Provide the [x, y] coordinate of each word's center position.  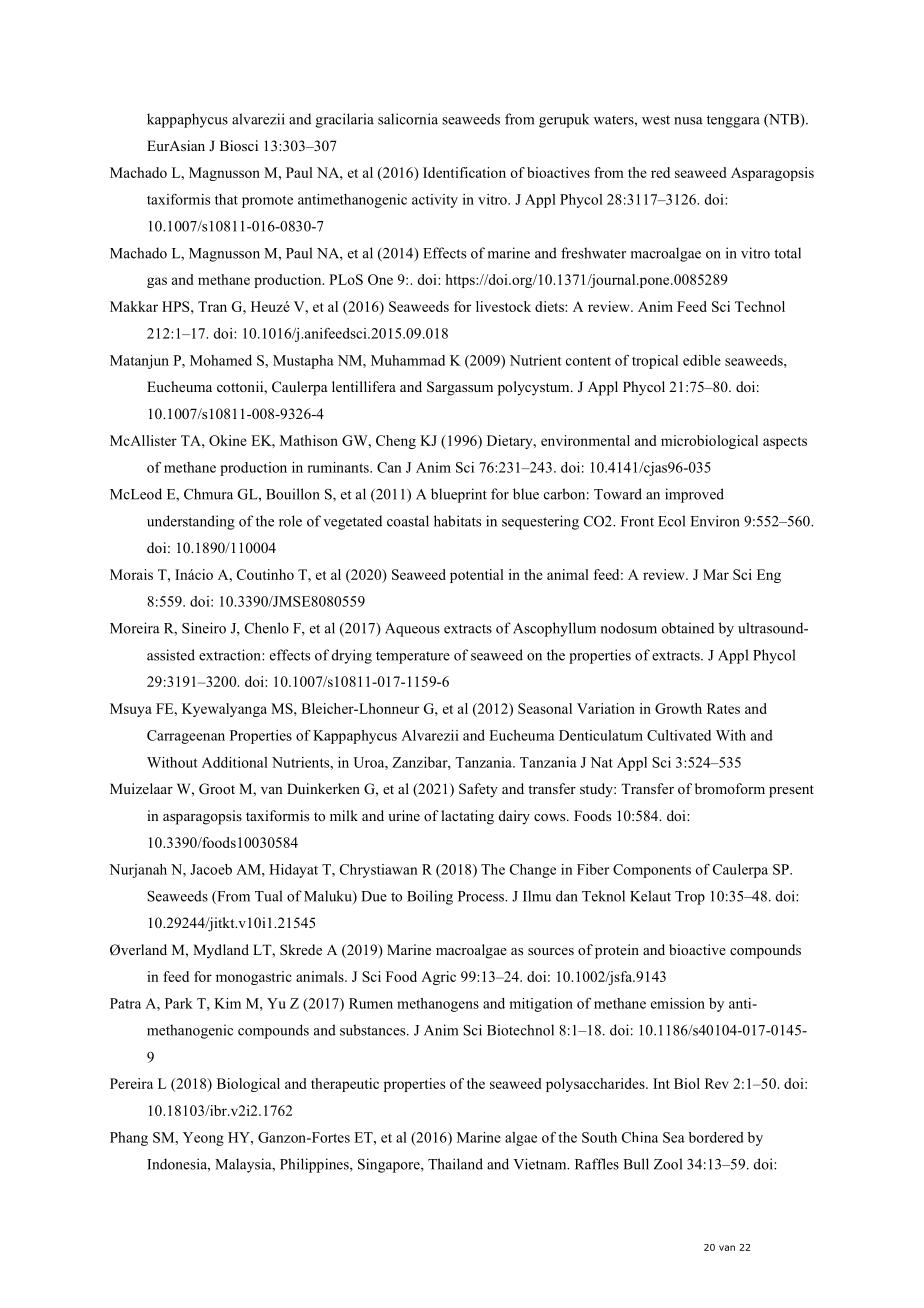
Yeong [203, 1139]
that [226, 199]
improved [694, 495]
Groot [217, 789]
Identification [464, 172]
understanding [191, 522]
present [791, 791]
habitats [457, 521]
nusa [688, 121]
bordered [716, 1137]
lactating [467, 817]
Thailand [455, 1164]
